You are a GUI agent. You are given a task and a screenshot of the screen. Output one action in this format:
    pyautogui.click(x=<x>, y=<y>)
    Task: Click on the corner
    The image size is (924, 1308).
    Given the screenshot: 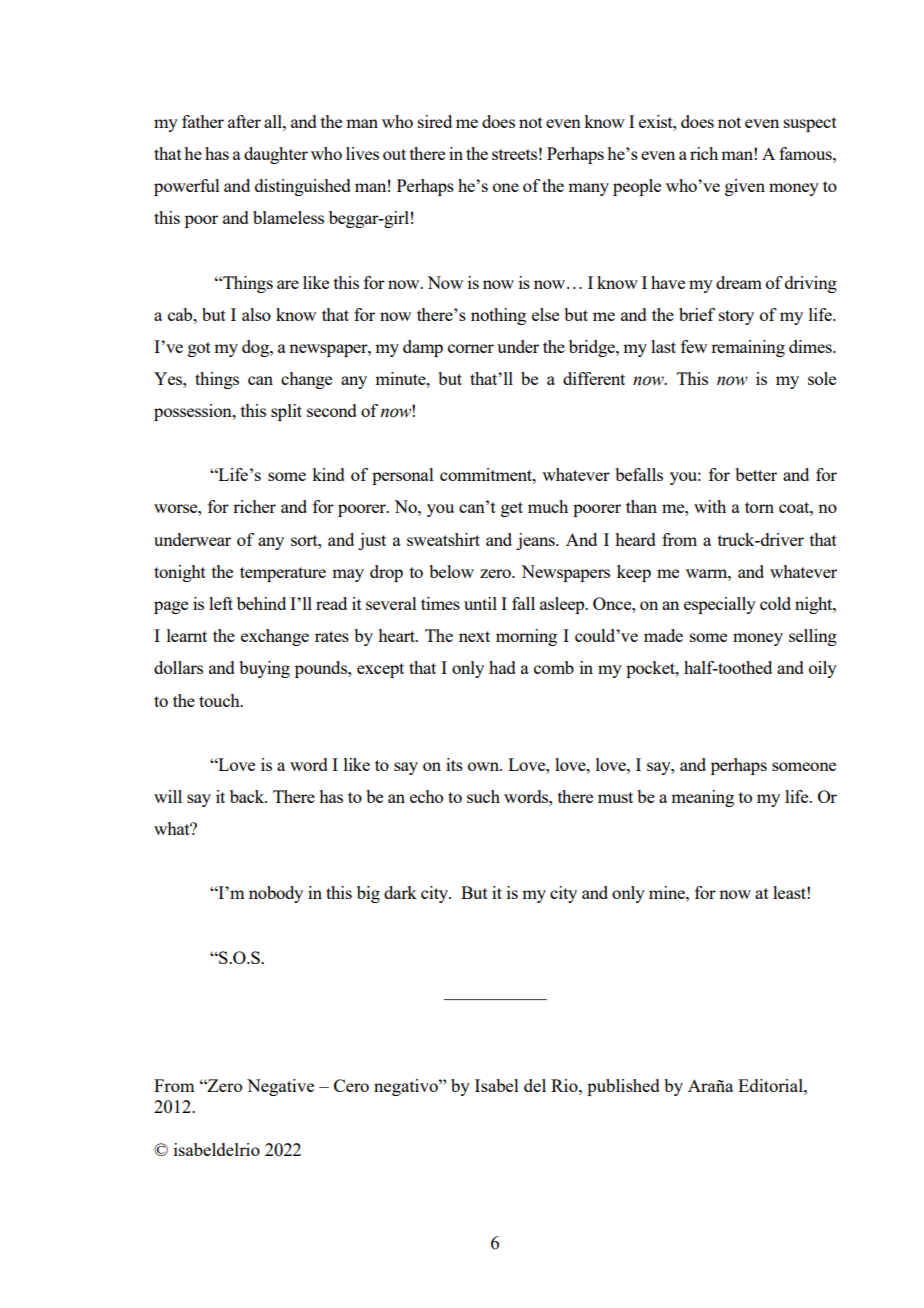 What is the action you would take?
    pyautogui.click(x=471, y=348)
